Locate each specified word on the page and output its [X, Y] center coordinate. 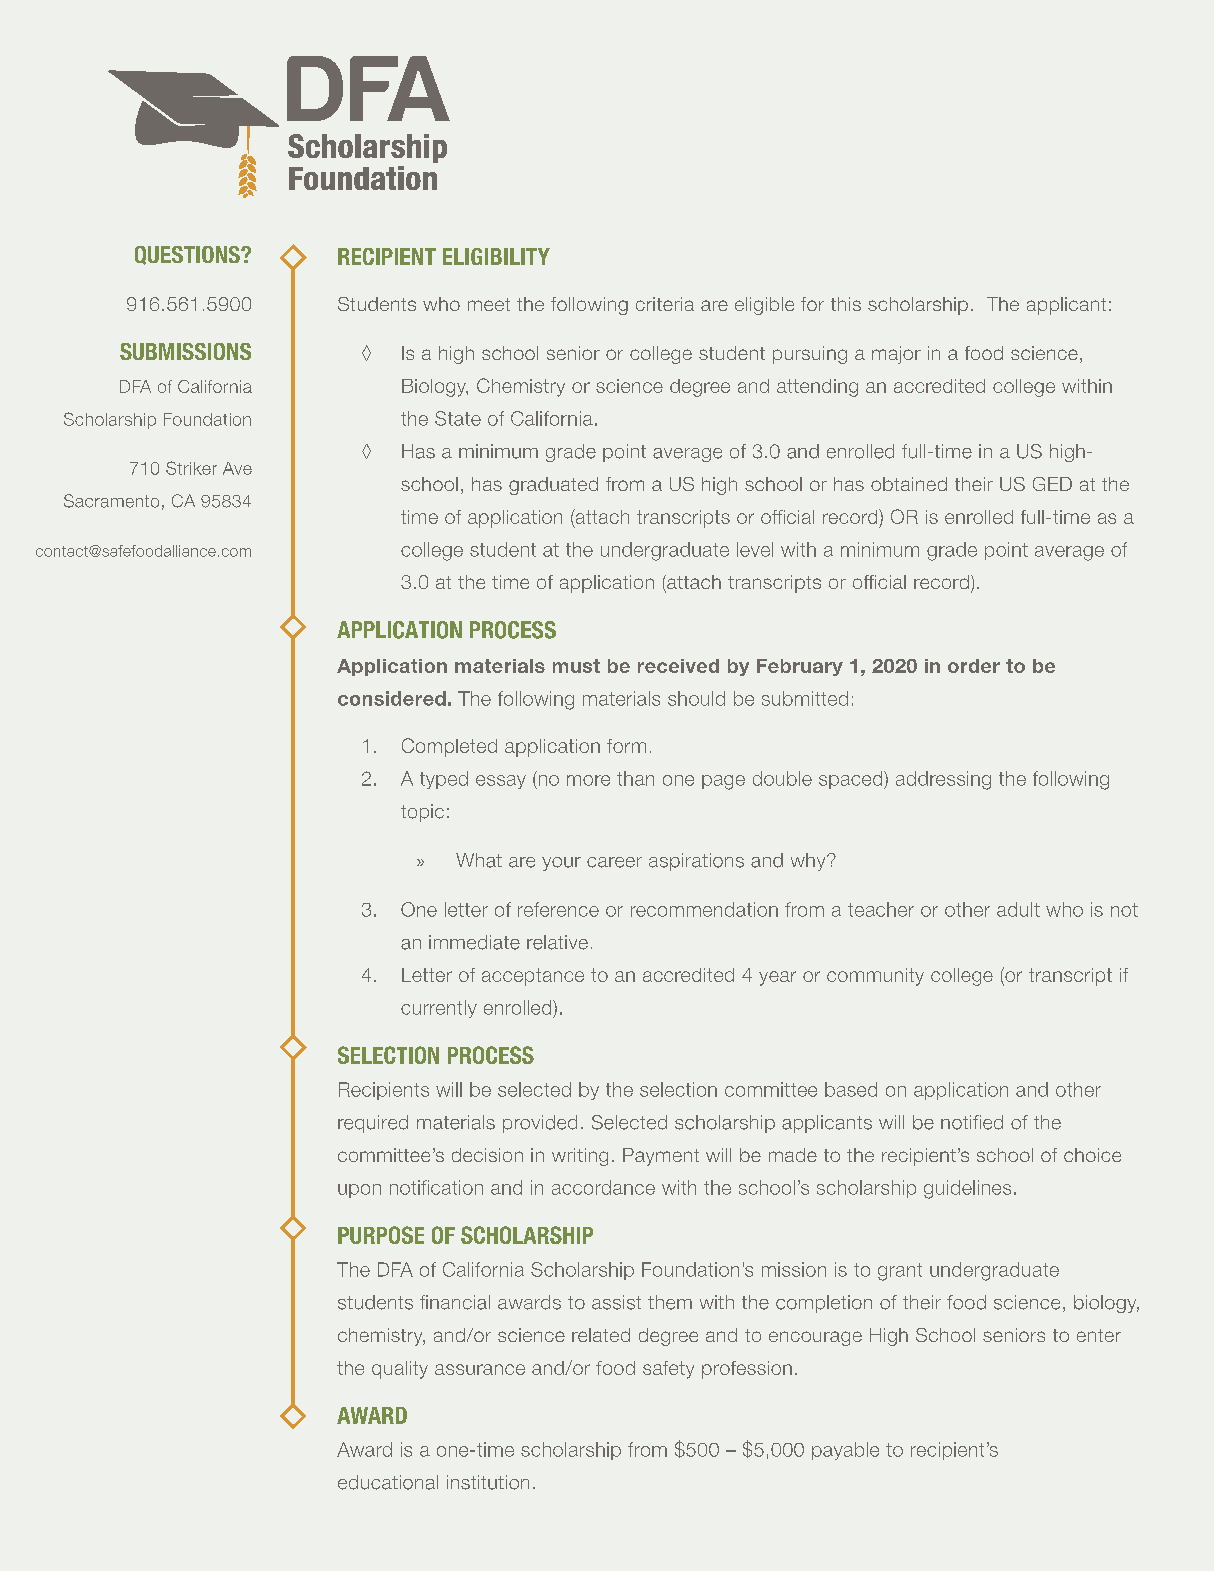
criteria [665, 304]
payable [845, 1451]
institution [488, 1482]
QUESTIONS [188, 255]
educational [388, 1482]
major [896, 355]
